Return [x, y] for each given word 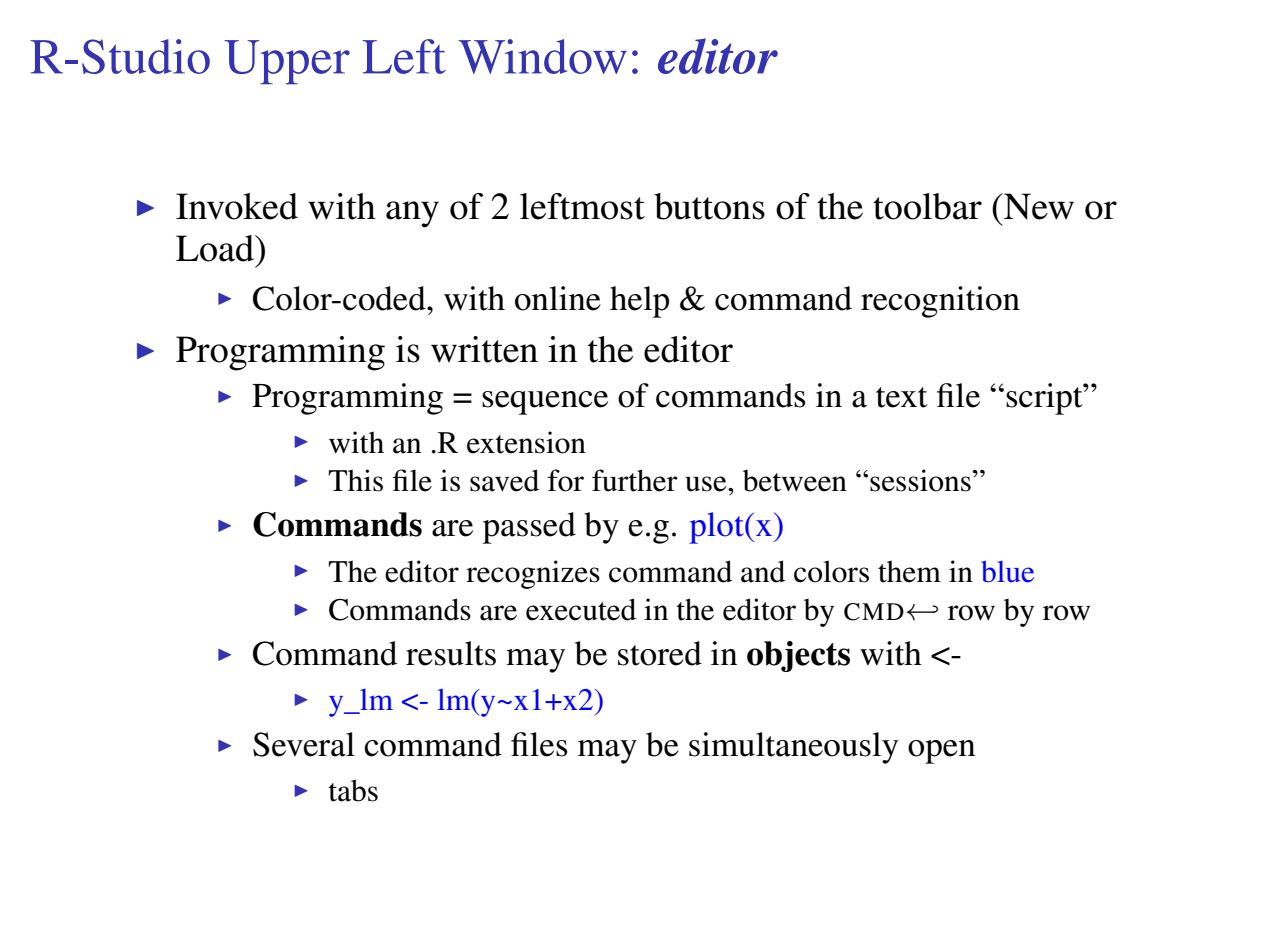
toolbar [927, 206]
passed [529, 528]
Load [216, 248]
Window [542, 56]
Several [304, 744]
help [639, 302]
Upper [287, 62]
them [909, 571]
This [355, 480]
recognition [940, 302]
